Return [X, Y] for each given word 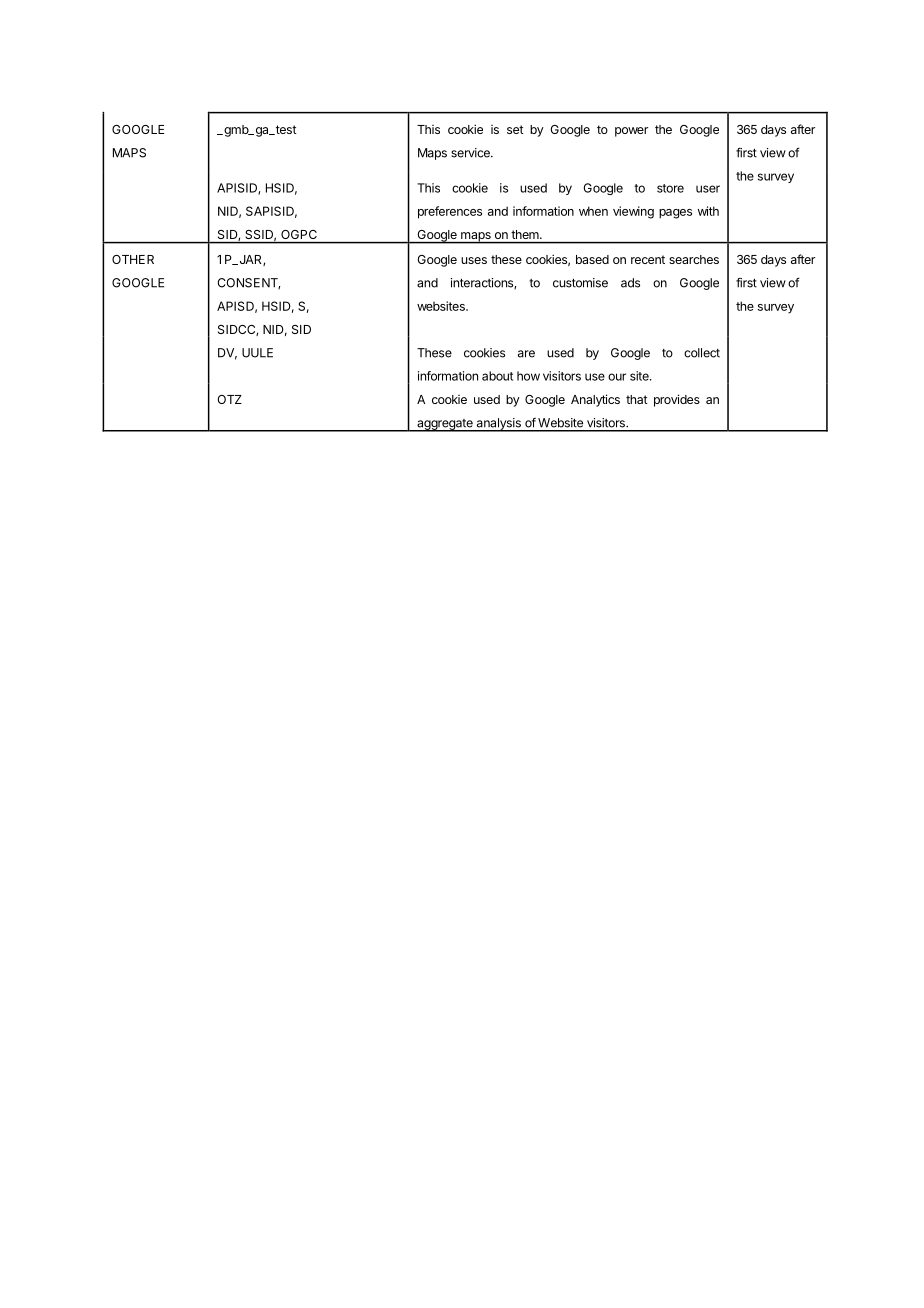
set [515, 129]
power [631, 132]
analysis [498, 425]
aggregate [445, 425]
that [637, 399]
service [471, 153]
